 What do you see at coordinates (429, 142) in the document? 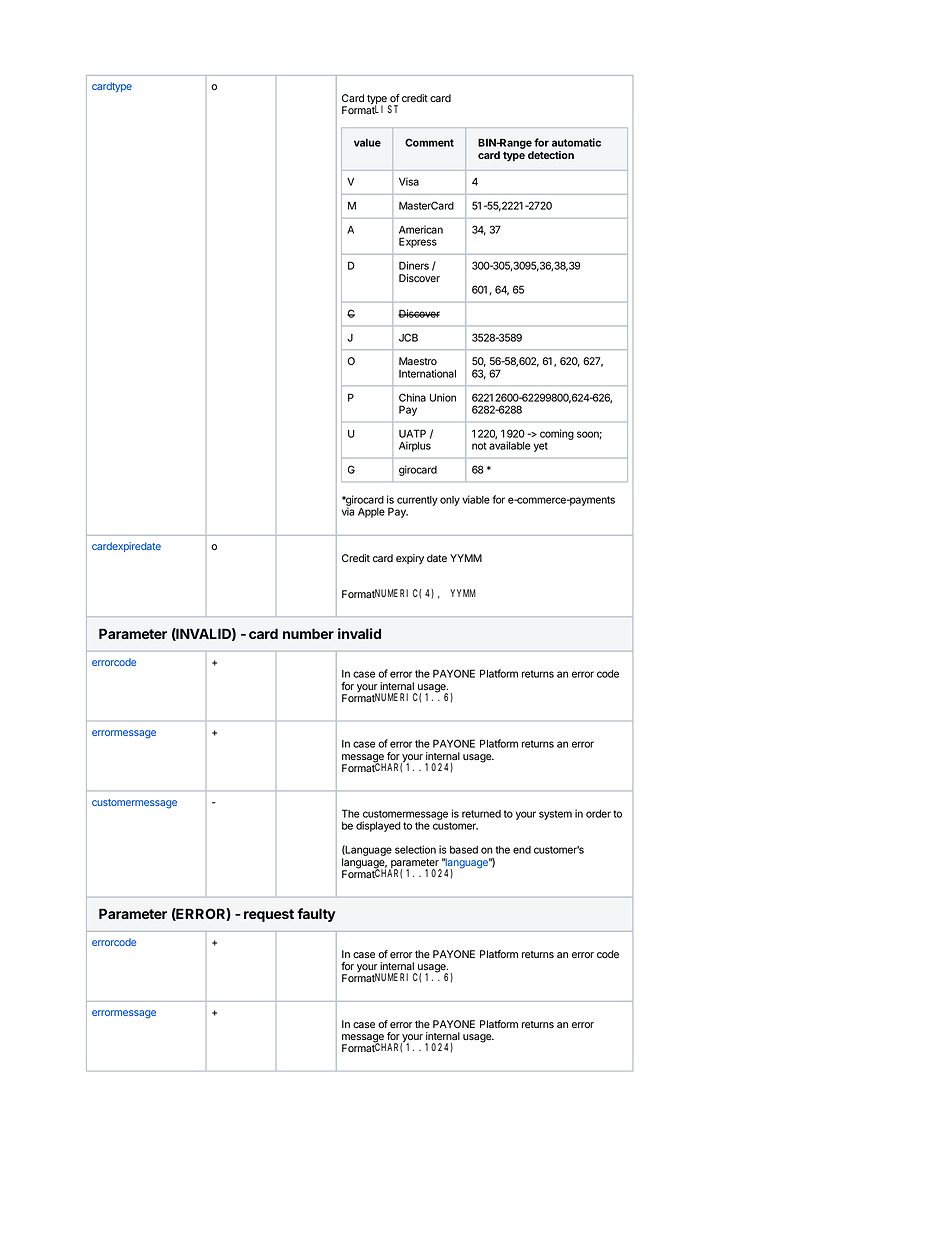
I see `Comment` at bounding box center [429, 142].
